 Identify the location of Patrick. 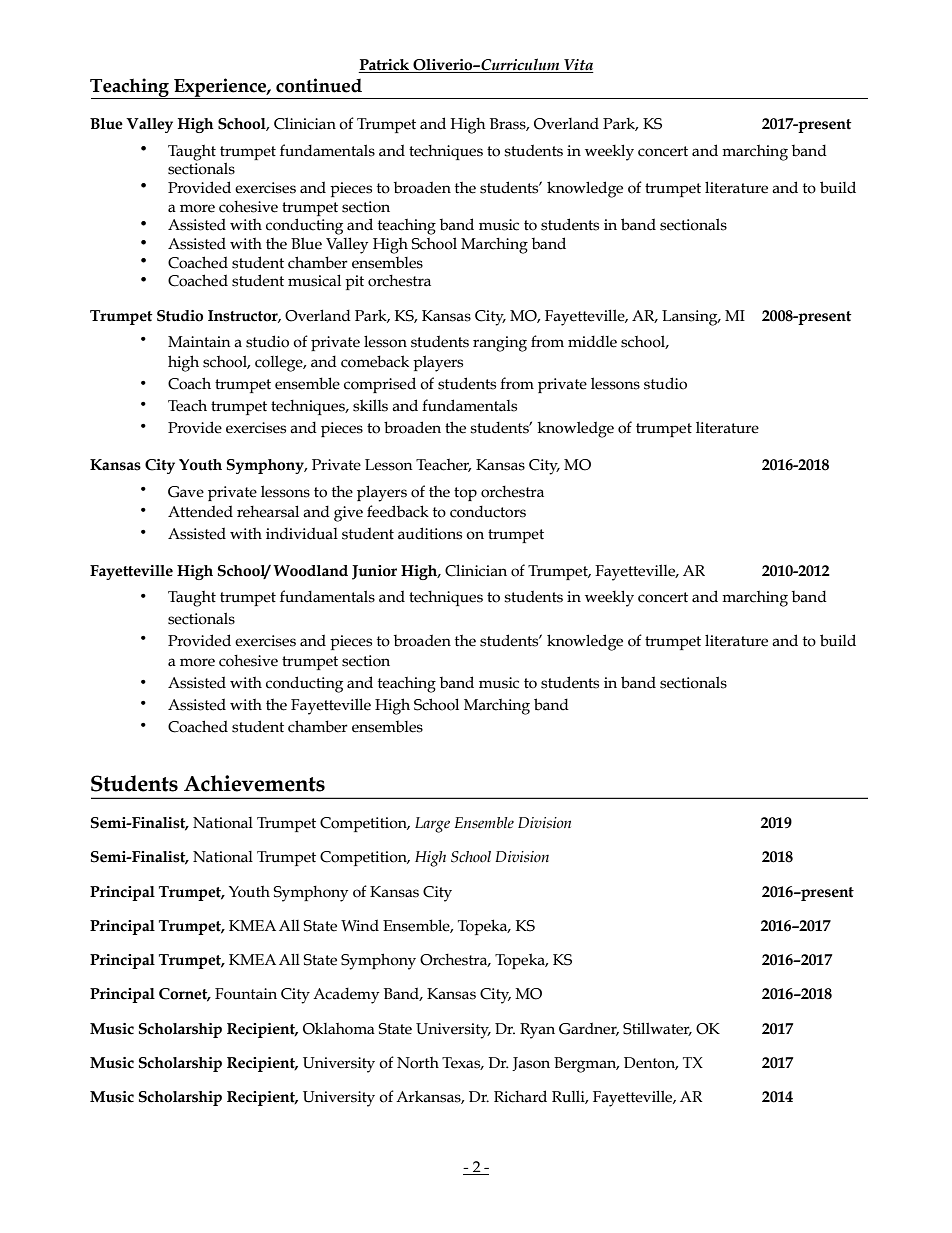
(385, 66).
